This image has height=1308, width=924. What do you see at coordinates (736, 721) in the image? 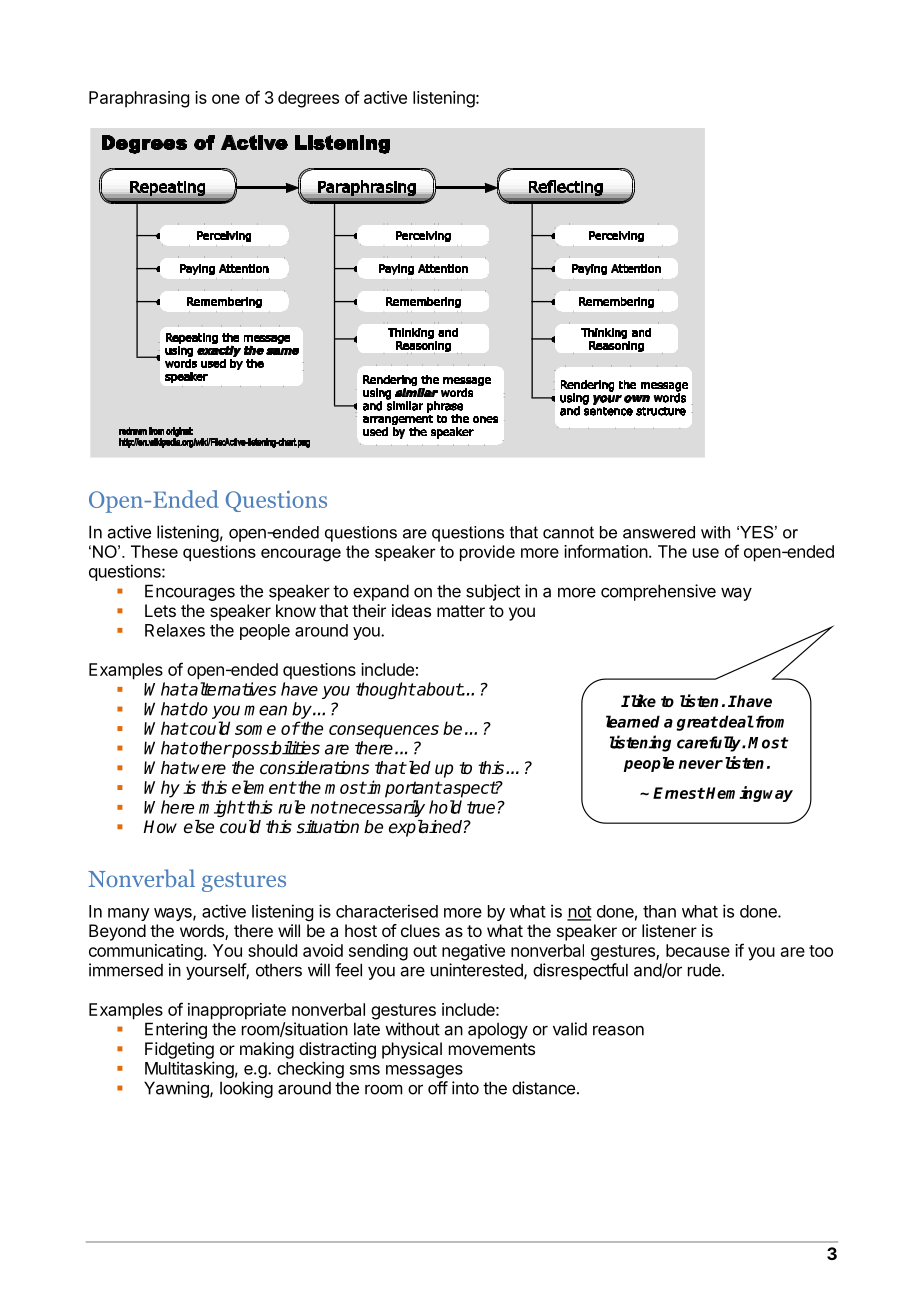
I see `deal` at bounding box center [736, 721].
